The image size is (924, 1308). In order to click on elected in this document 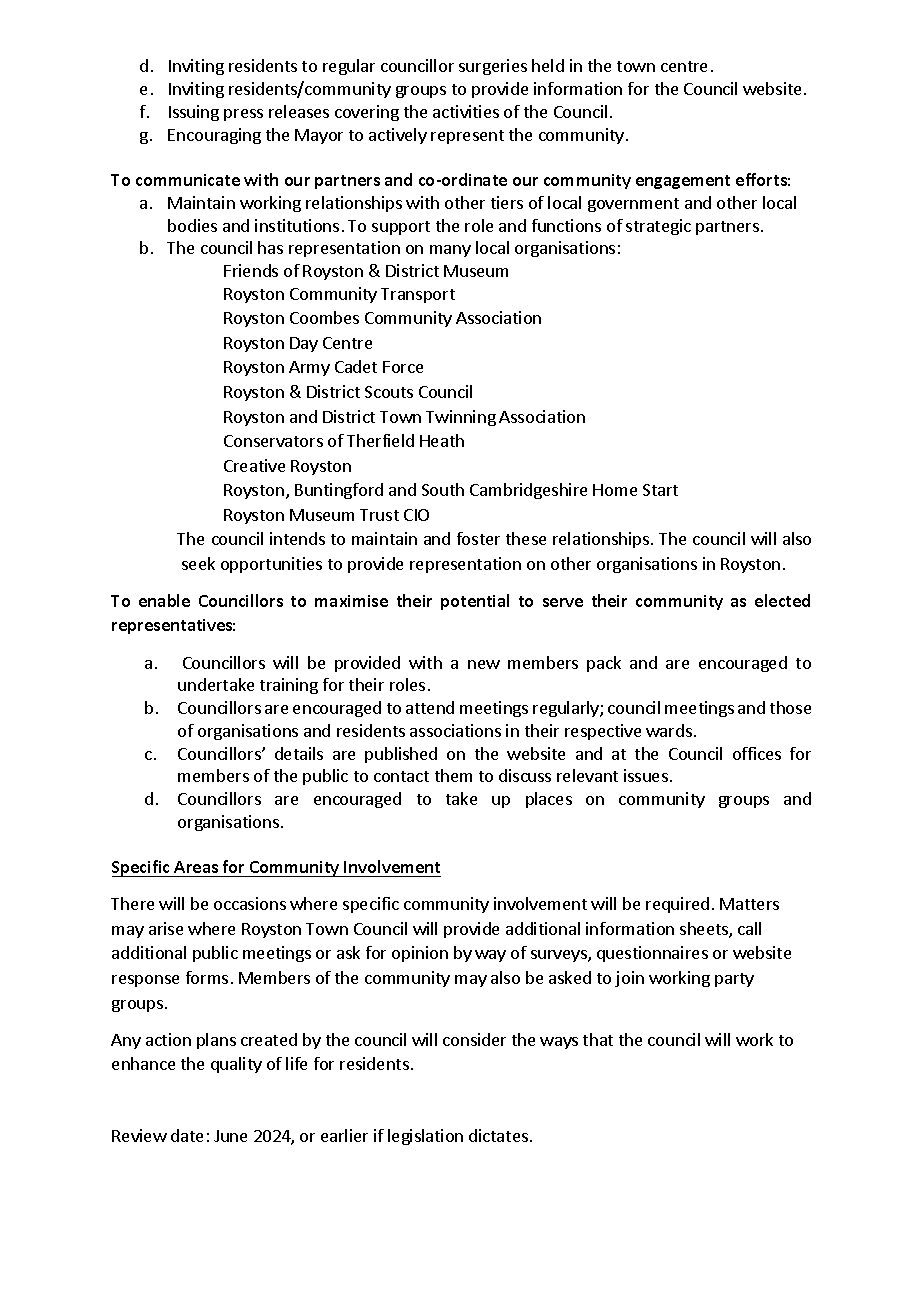, I will do `click(782, 600)`.
